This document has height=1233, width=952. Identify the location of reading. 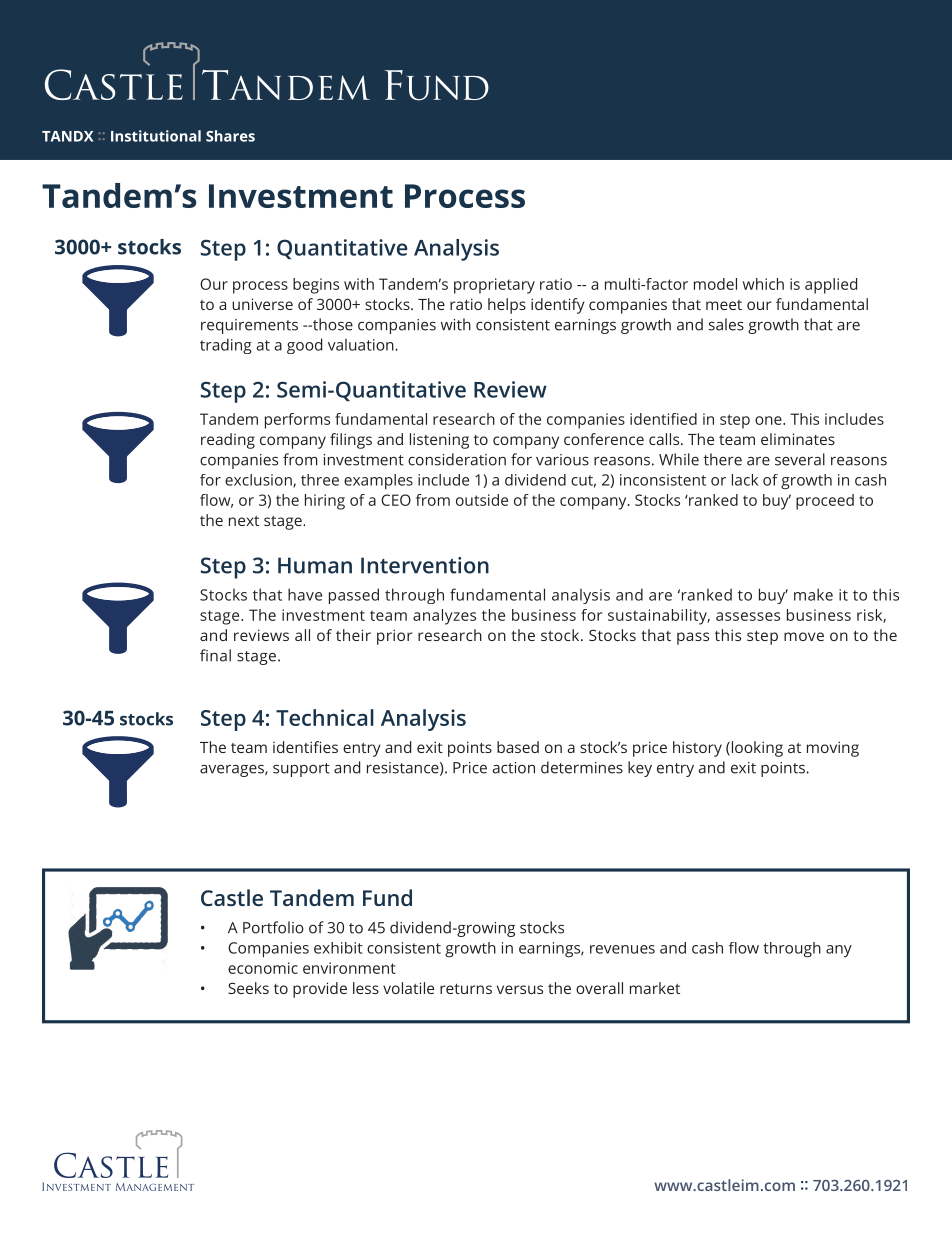
(228, 441).
